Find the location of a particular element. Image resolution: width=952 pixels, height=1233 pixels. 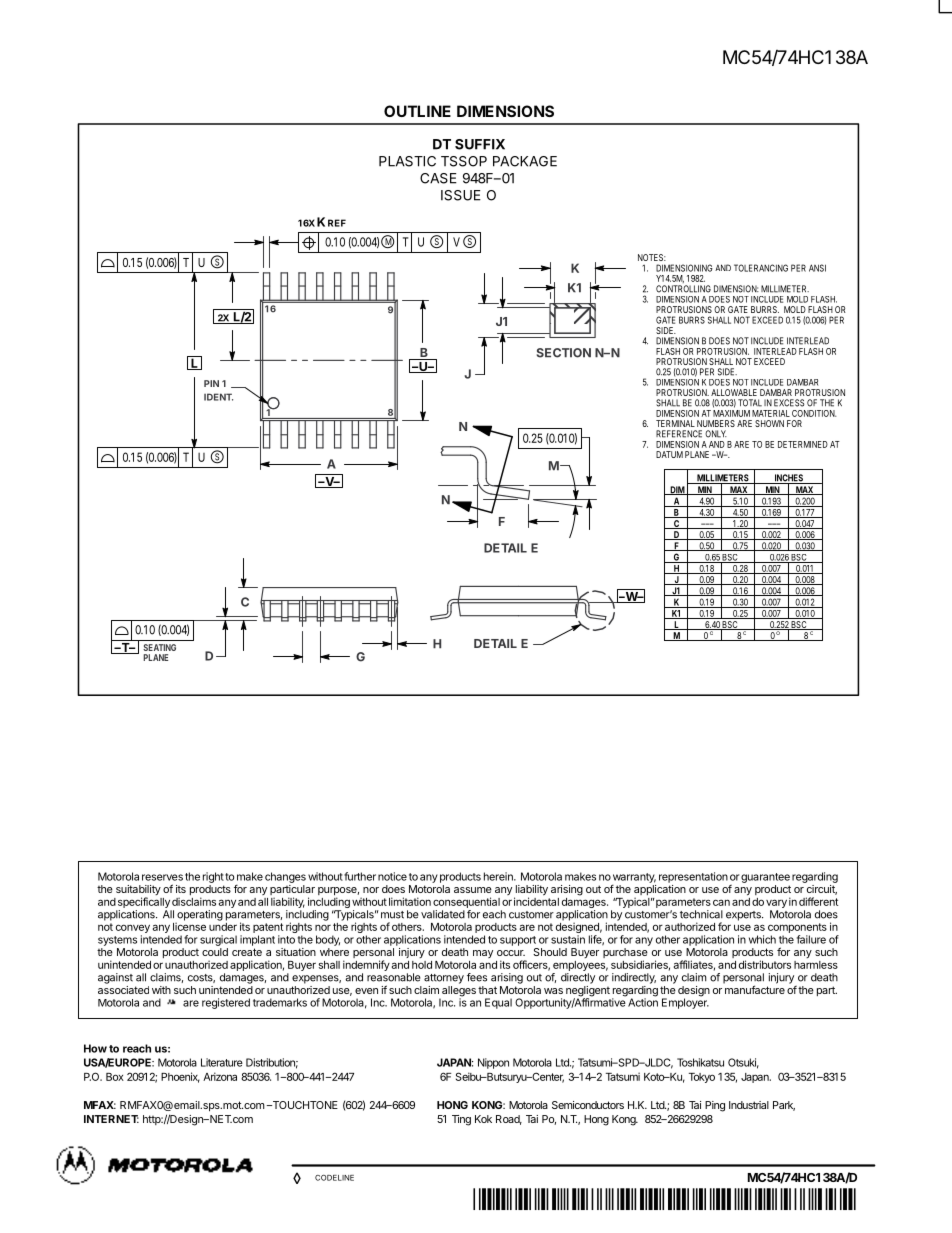

notice is located at coordinates (392, 876).
